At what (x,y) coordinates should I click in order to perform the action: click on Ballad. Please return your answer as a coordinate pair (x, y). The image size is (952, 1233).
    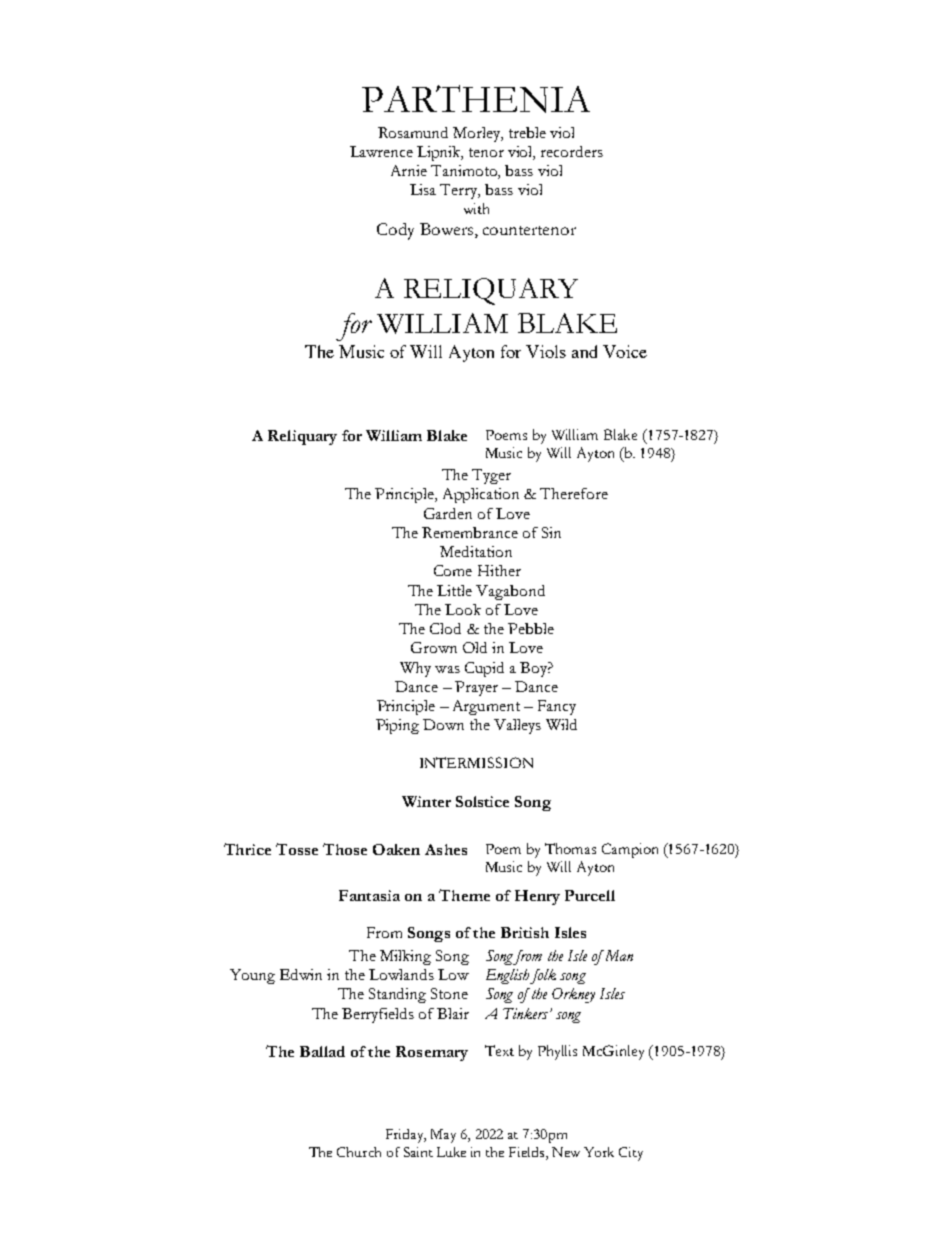
    Looking at the image, I should click on (322, 1051).
